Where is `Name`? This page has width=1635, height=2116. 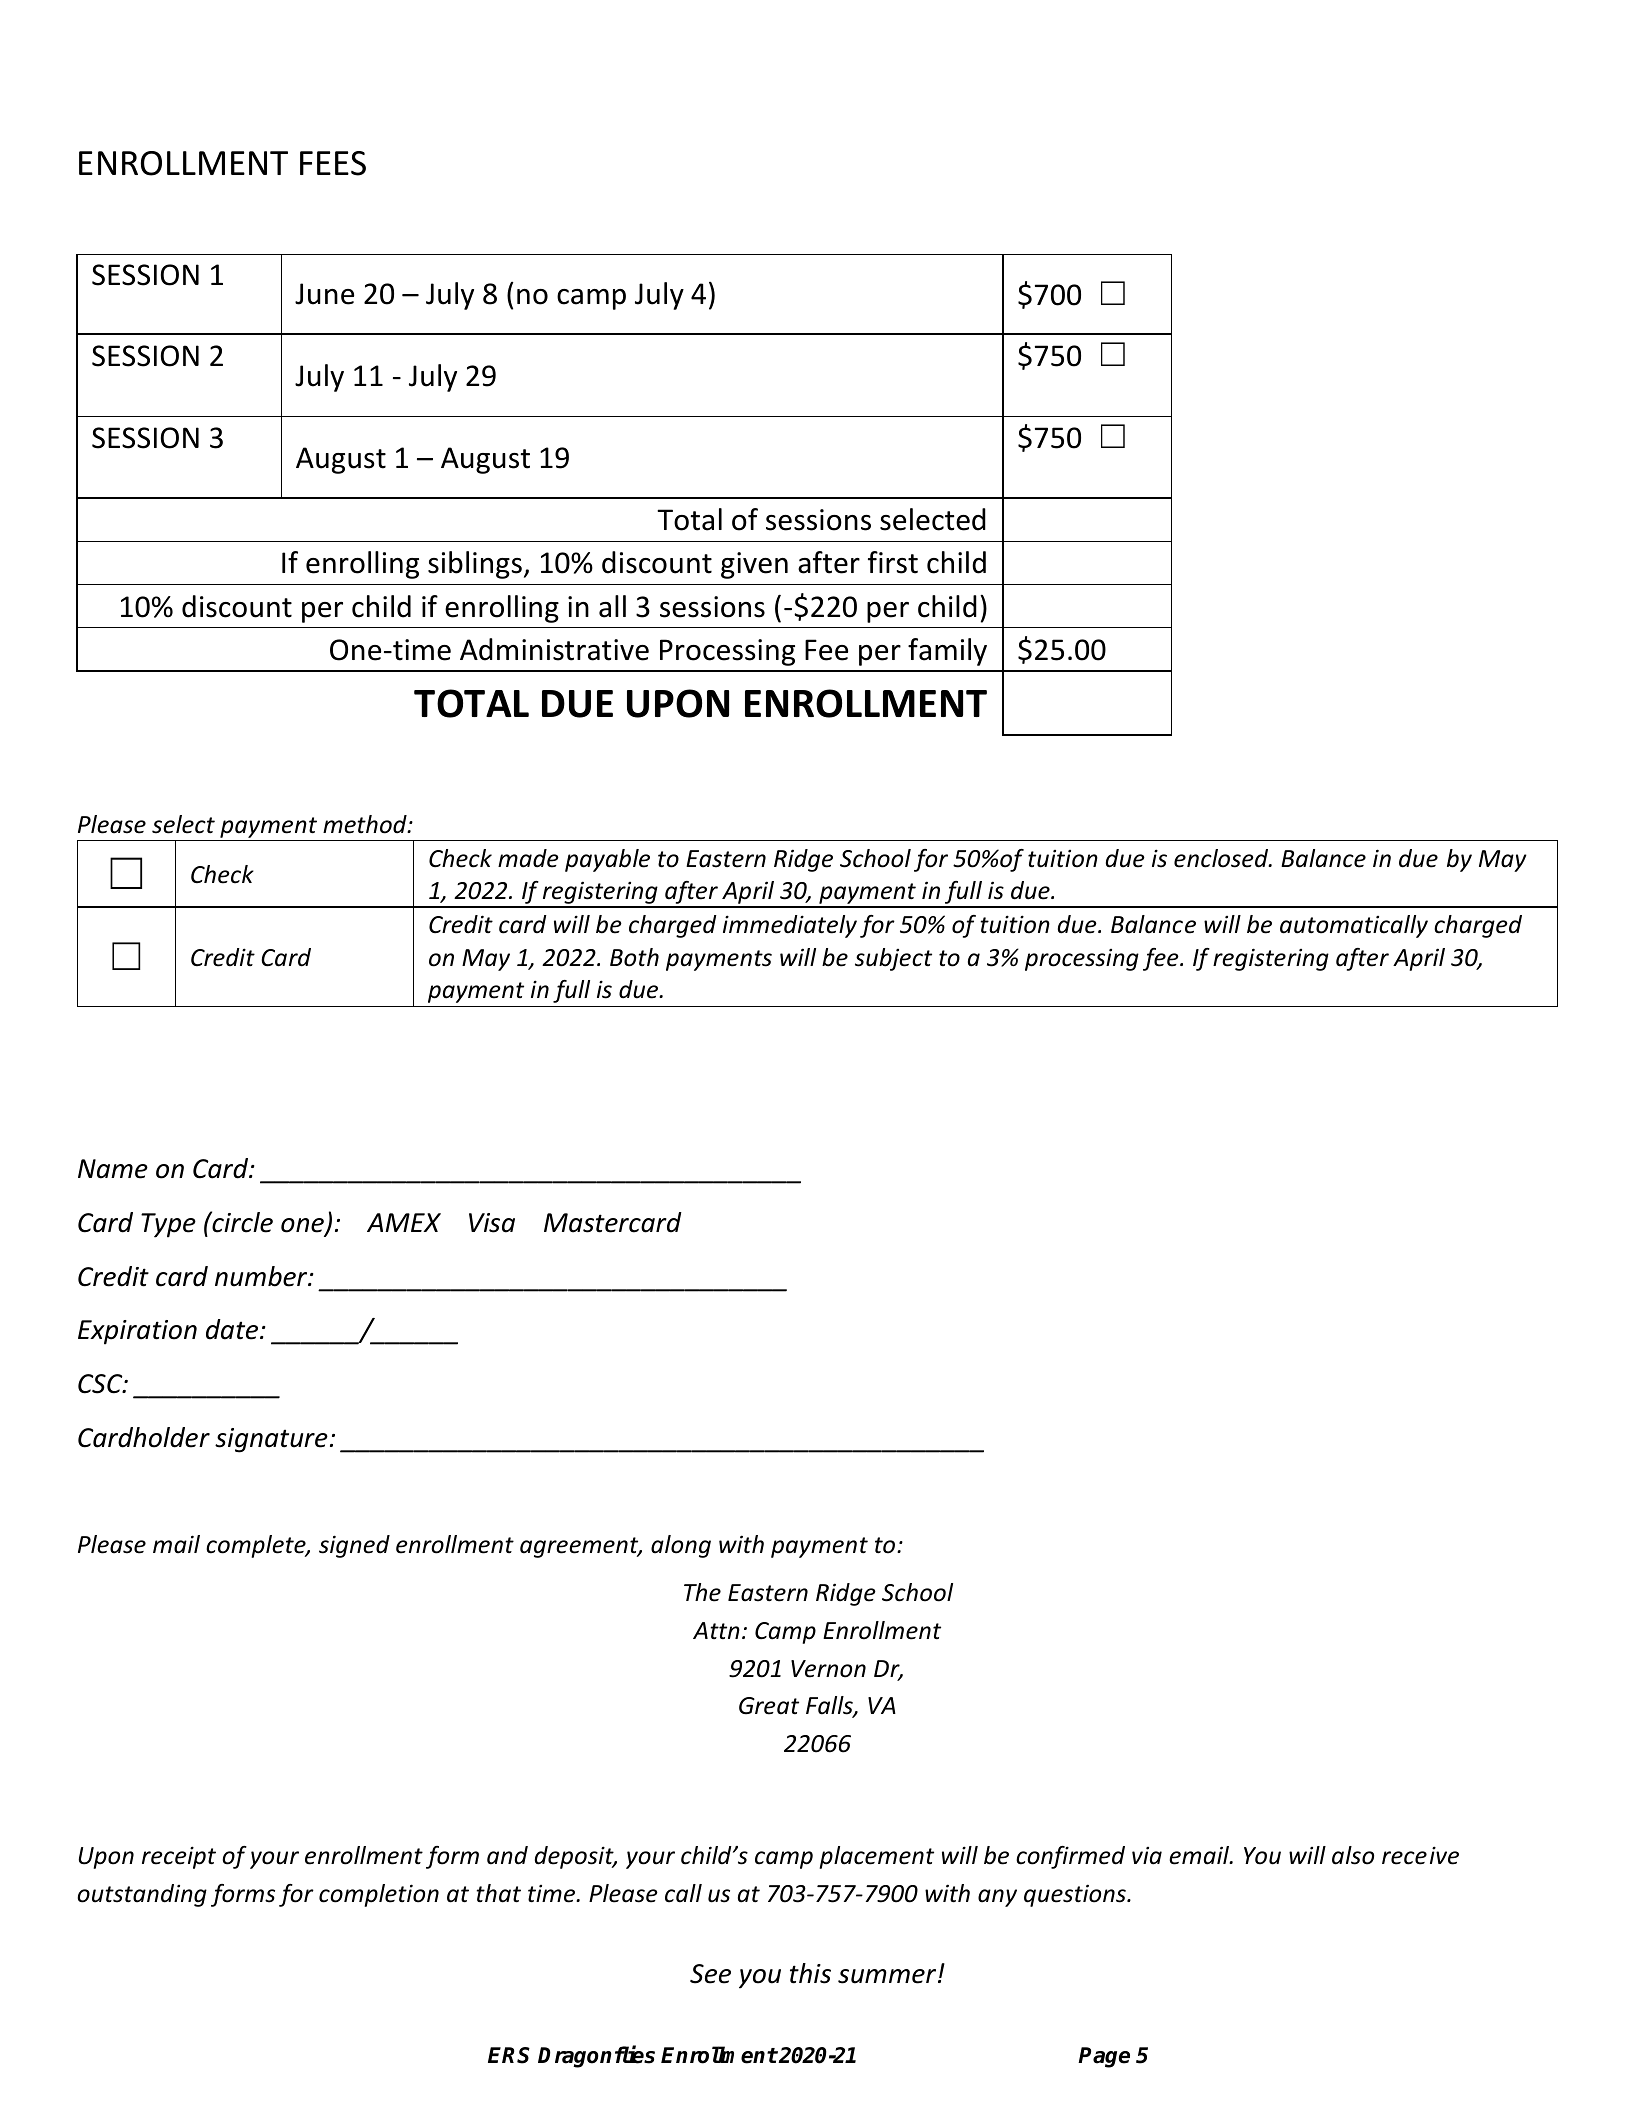
Name is located at coordinates (113, 1169).
